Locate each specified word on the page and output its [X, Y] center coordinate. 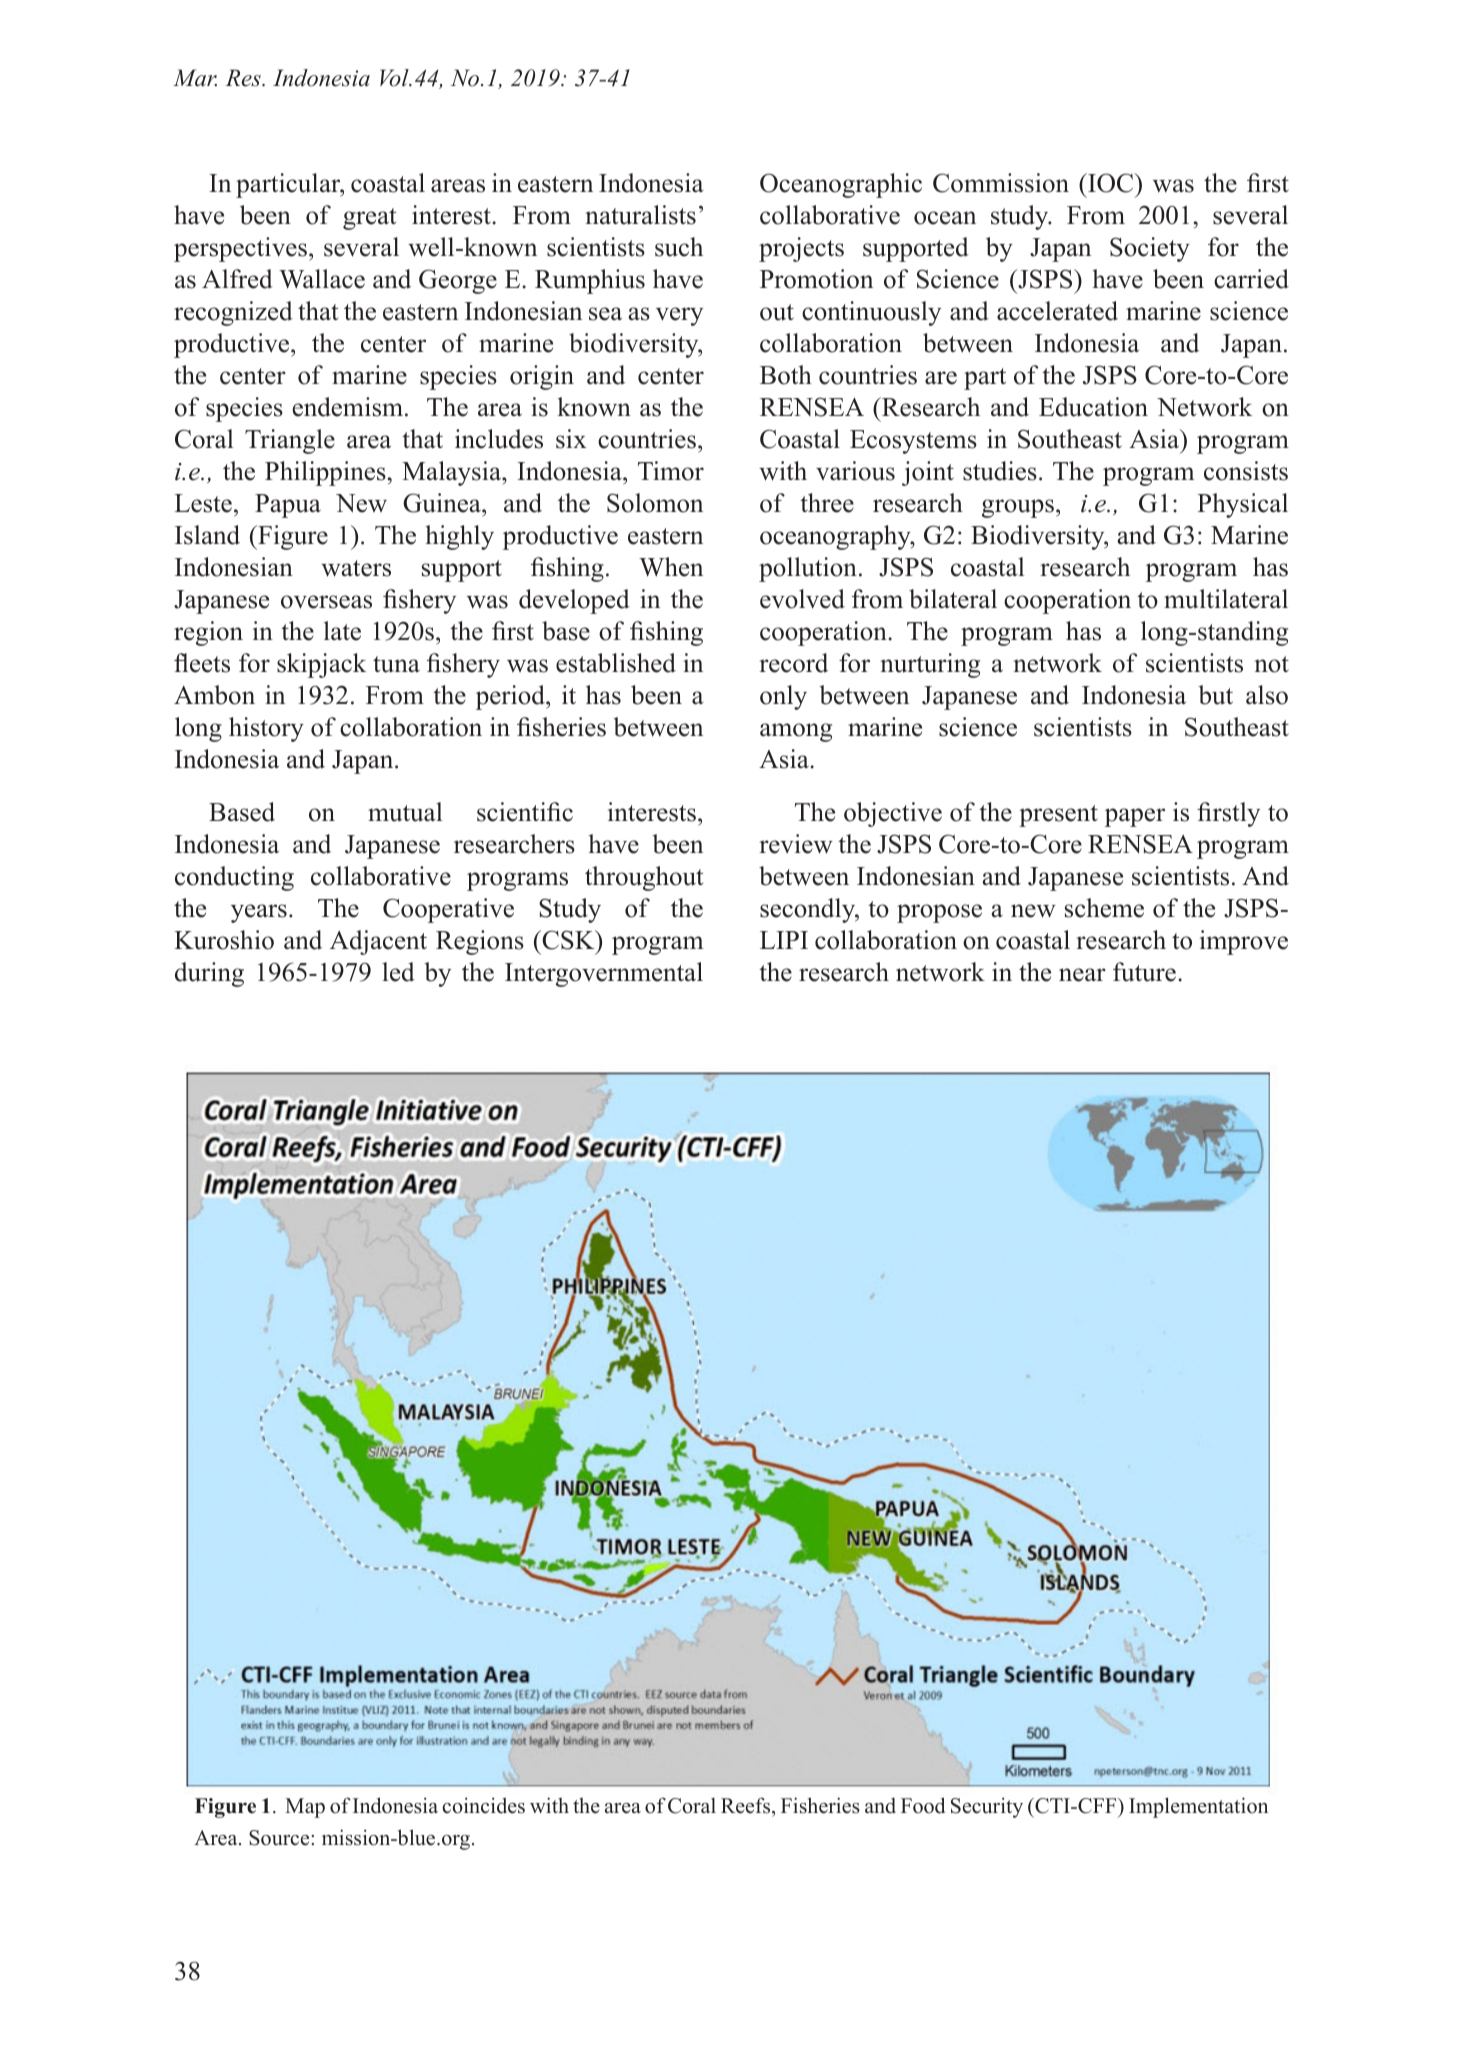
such [679, 247]
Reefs [747, 1807]
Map [305, 1808]
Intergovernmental [604, 974]
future [1144, 972]
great [369, 219]
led [398, 972]
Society [1150, 249]
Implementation [1198, 1807]
